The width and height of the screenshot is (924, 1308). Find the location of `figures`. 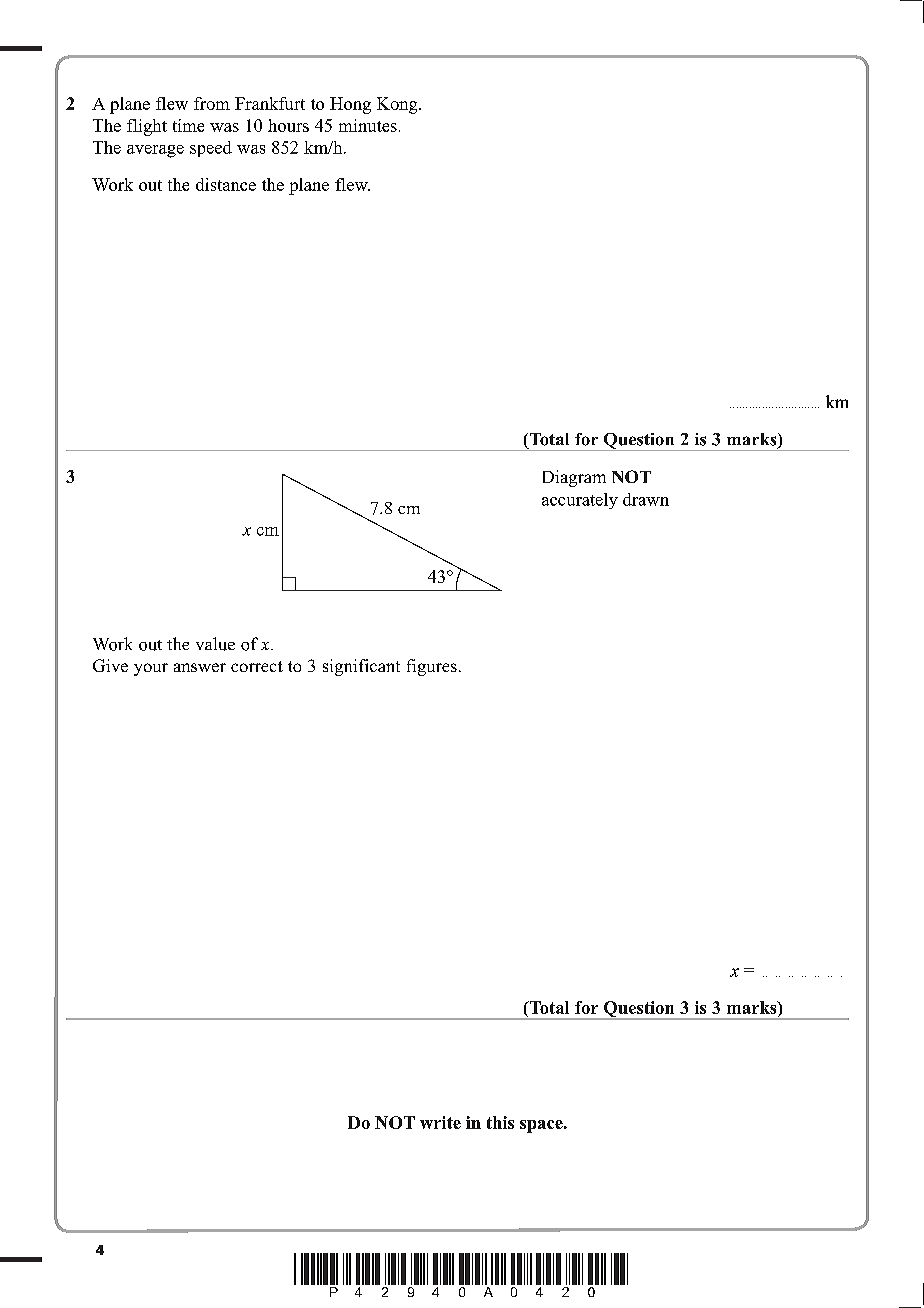

figures is located at coordinates (432, 667).
